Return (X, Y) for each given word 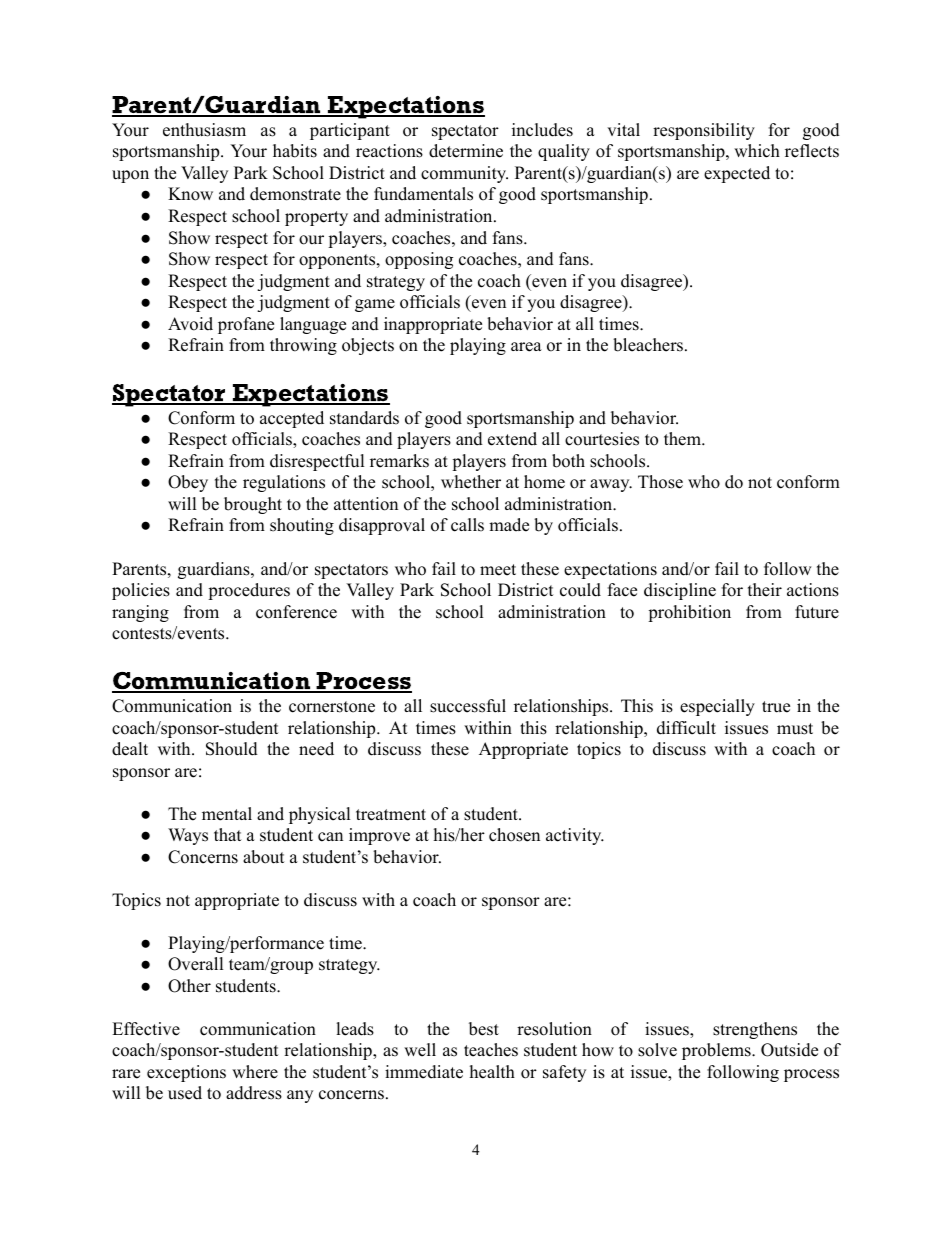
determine (466, 151)
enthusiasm (204, 130)
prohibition (689, 613)
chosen (514, 835)
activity (574, 836)
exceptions (186, 1073)
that (228, 834)
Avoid (190, 324)
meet (498, 570)
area (526, 347)
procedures (249, 591)
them (683, 439)
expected (737, 174)
